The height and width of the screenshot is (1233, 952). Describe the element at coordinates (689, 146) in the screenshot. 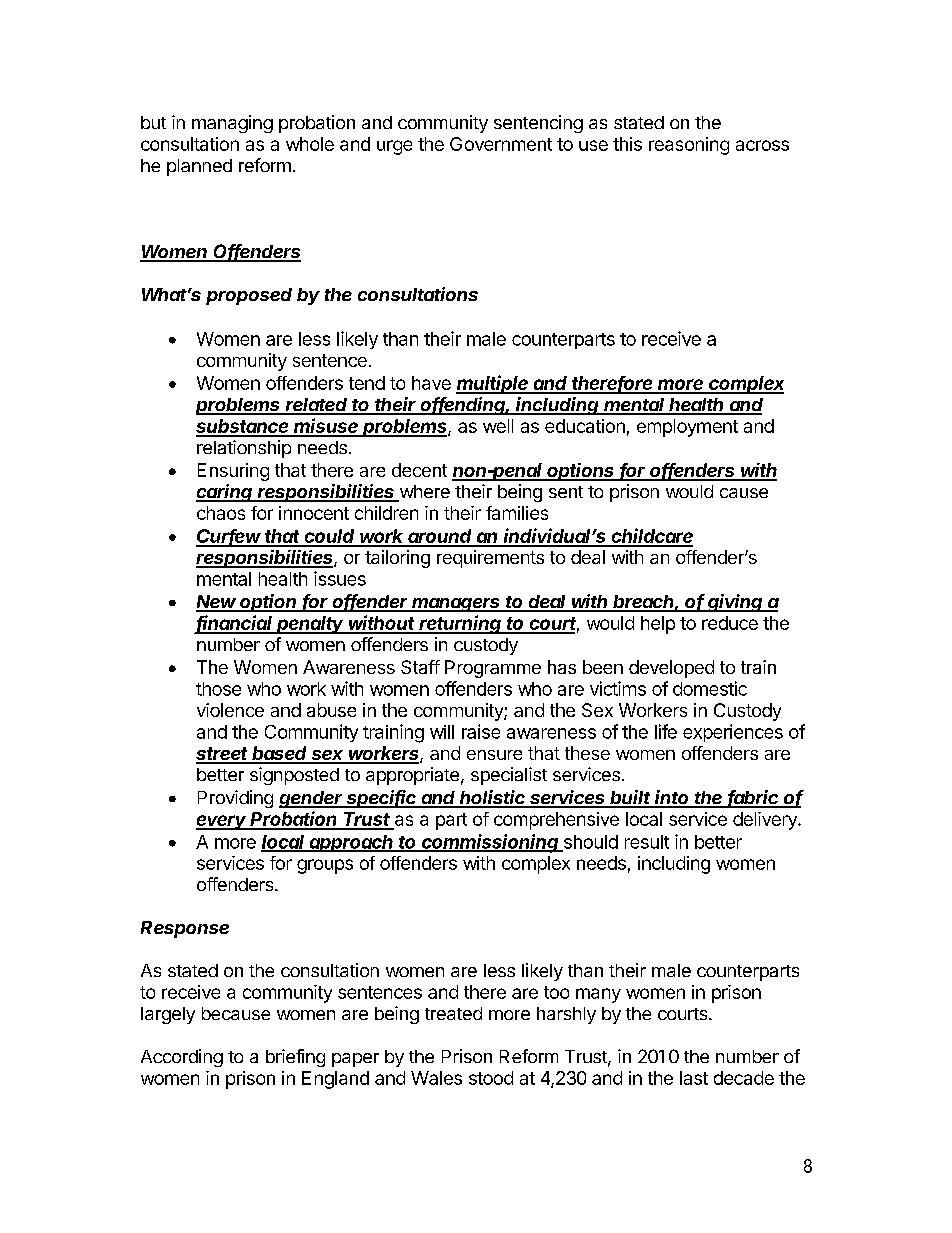

I see `reasoning` at that location.
